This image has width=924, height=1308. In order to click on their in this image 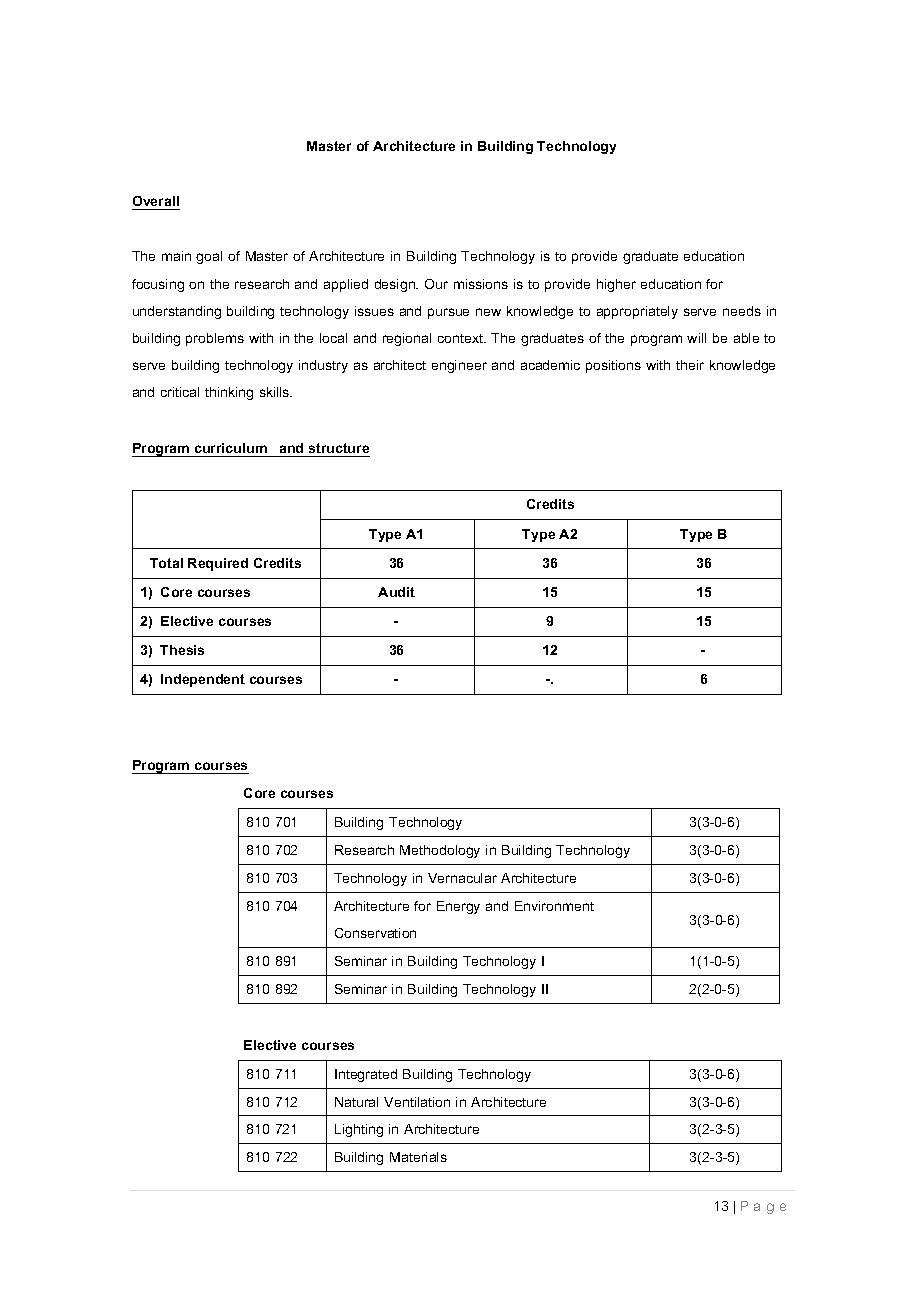, I will do `click(690, 365)`.
